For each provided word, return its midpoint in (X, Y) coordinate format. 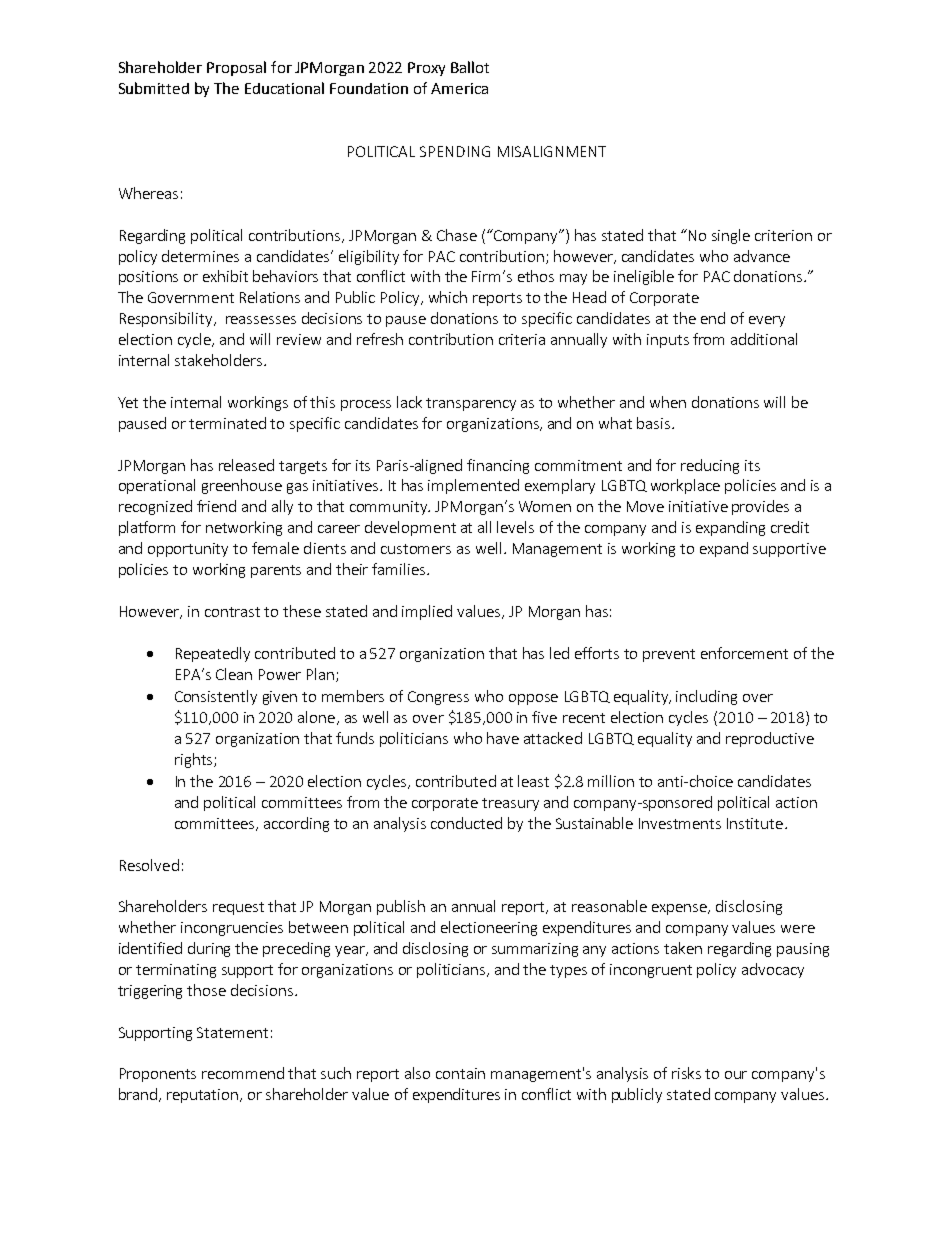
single (731, 236)
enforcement (744, 653)
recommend (243, 1073)
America (459, 88)
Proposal (236, 68)
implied (427, 612)
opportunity (188, 550)
